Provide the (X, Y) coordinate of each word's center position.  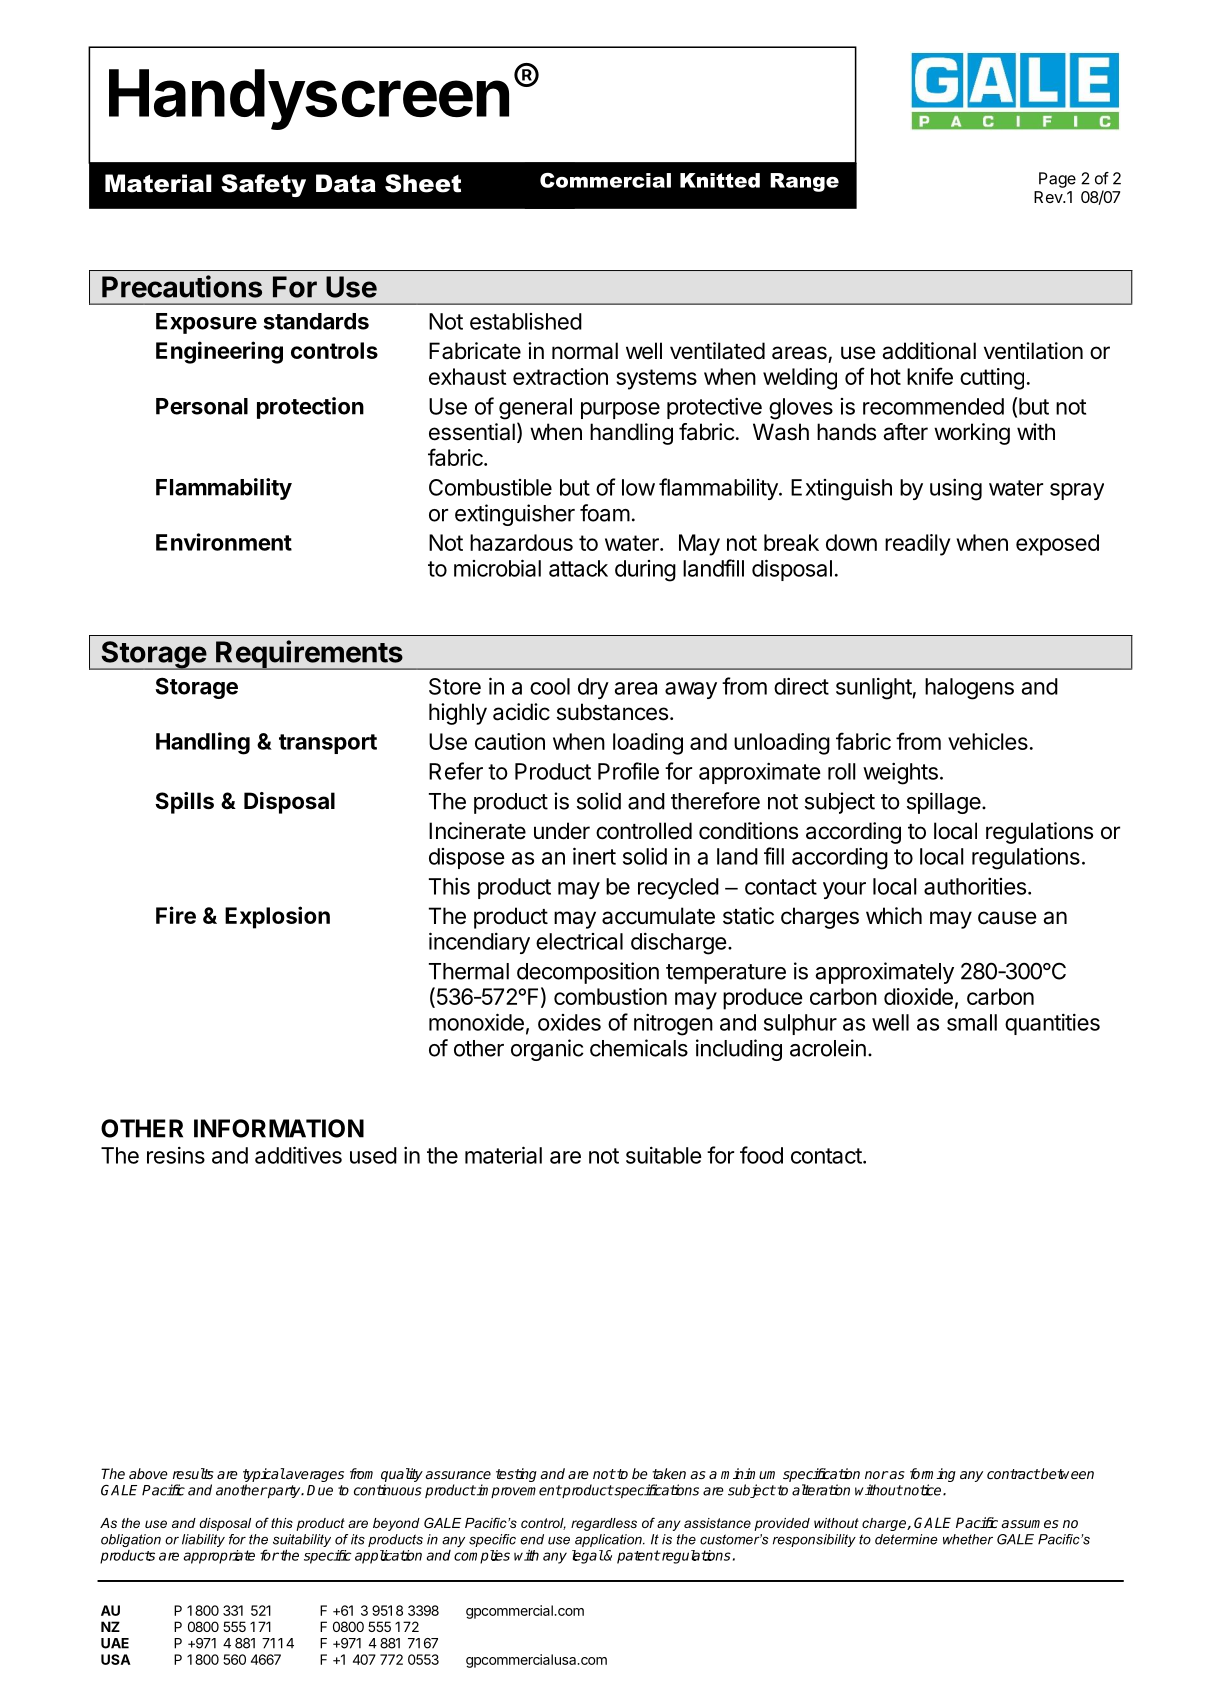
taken (669, 1473)
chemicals (639, 1048)
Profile (628, 771)
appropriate (219, 1557)
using (956, 489)
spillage (944, 803)
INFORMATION (279, 1128)
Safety (263, 185)
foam (605, 513)
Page (1057, 180)
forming (933, 1476)
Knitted (720, 180)
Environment (224, 542)
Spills (184, 803)
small (972, 1022)
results (193, 1473)
